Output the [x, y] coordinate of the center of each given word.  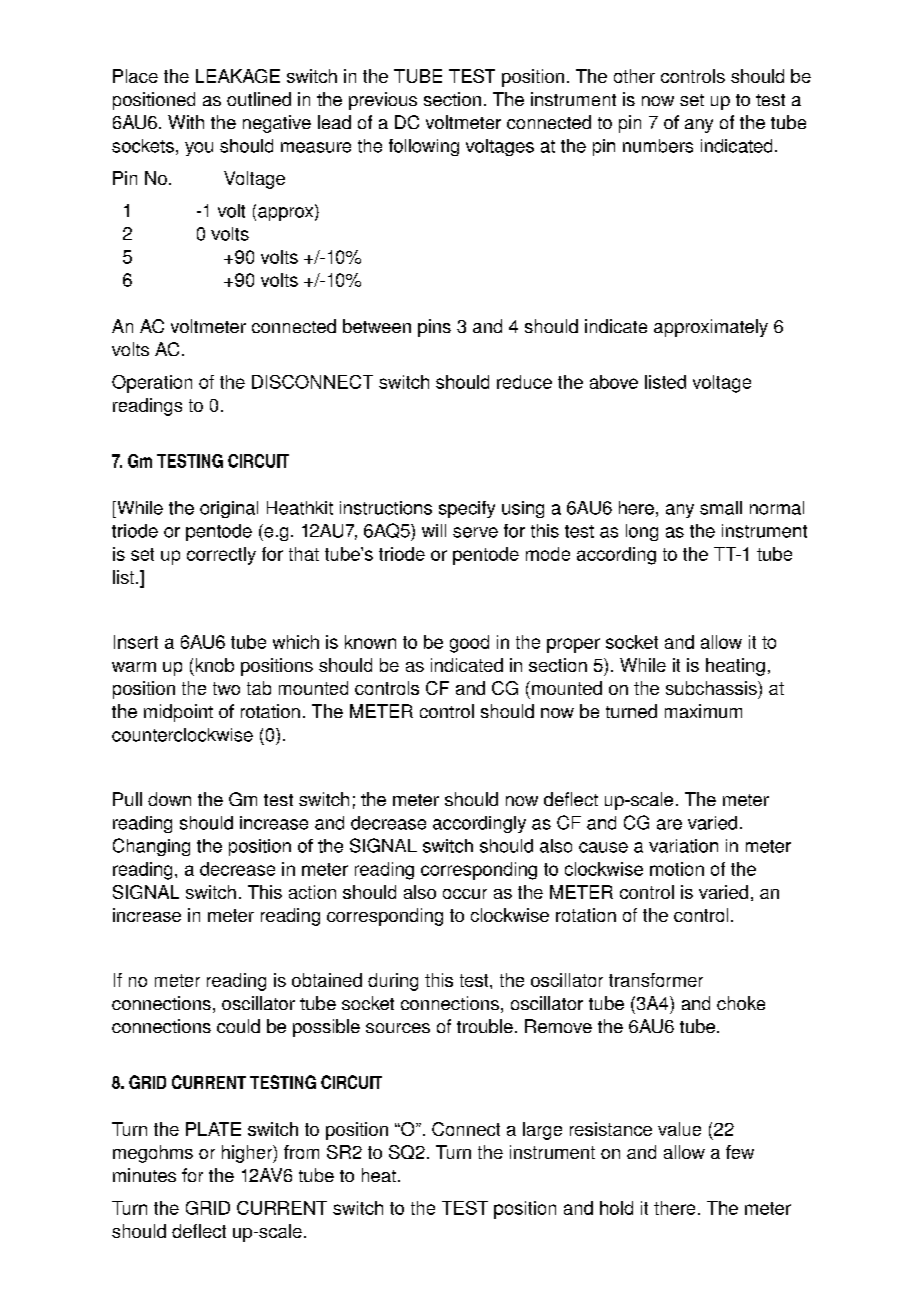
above [614, 382]
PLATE [213, 1129]
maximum [703, 711]
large [542, 1131]
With [186, 122]
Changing [151, 847]
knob [215, 665]
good [469, 644]
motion [677, 869]
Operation [152, 384]
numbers [658, 146]
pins [434, 328]
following [424, 147]
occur [465, 894]
